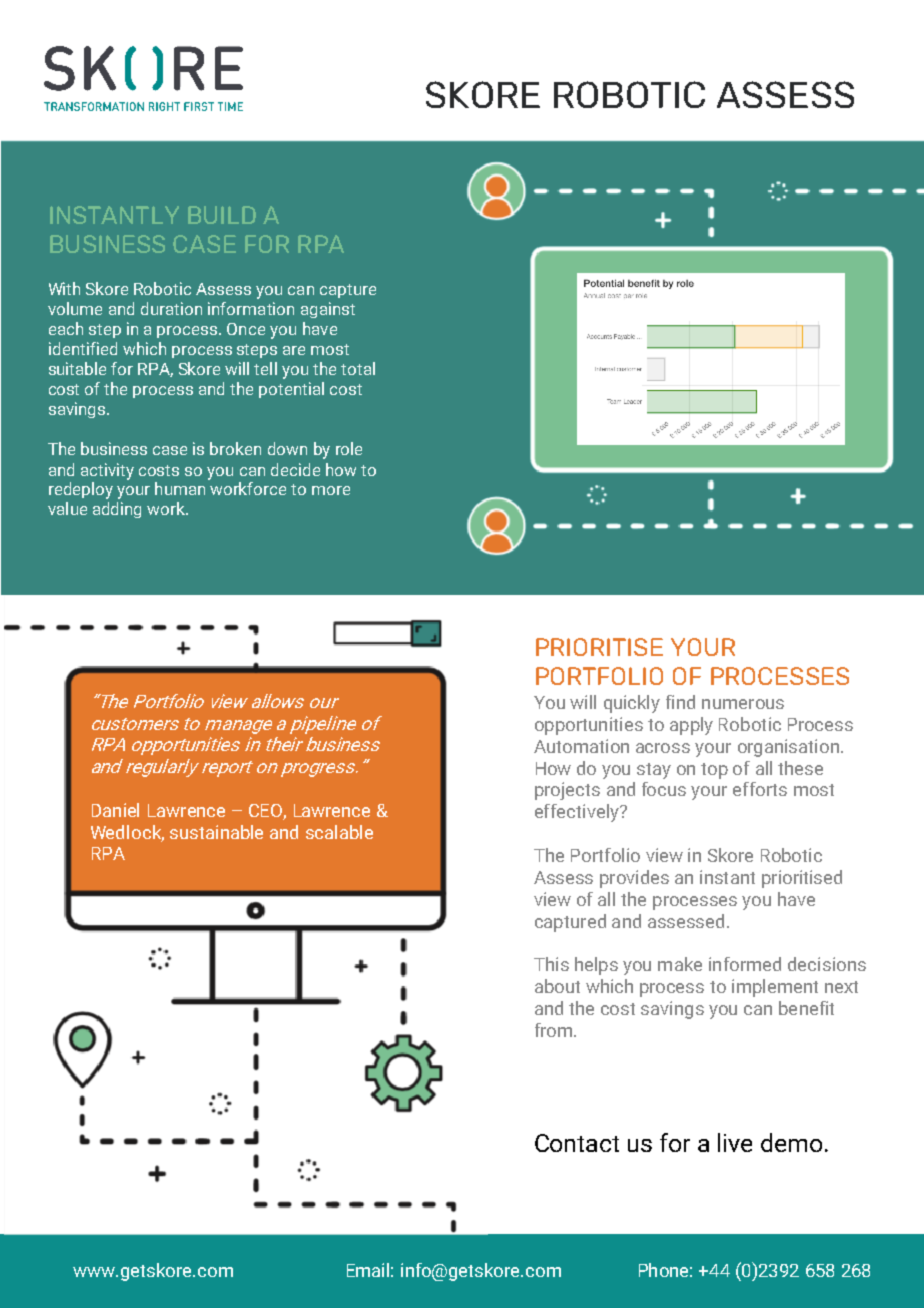 The width and height of the document is (924, 1308). What do you see at coordinates (551, 964) in the document?
I see `This` at bounding box center [551, 964].
